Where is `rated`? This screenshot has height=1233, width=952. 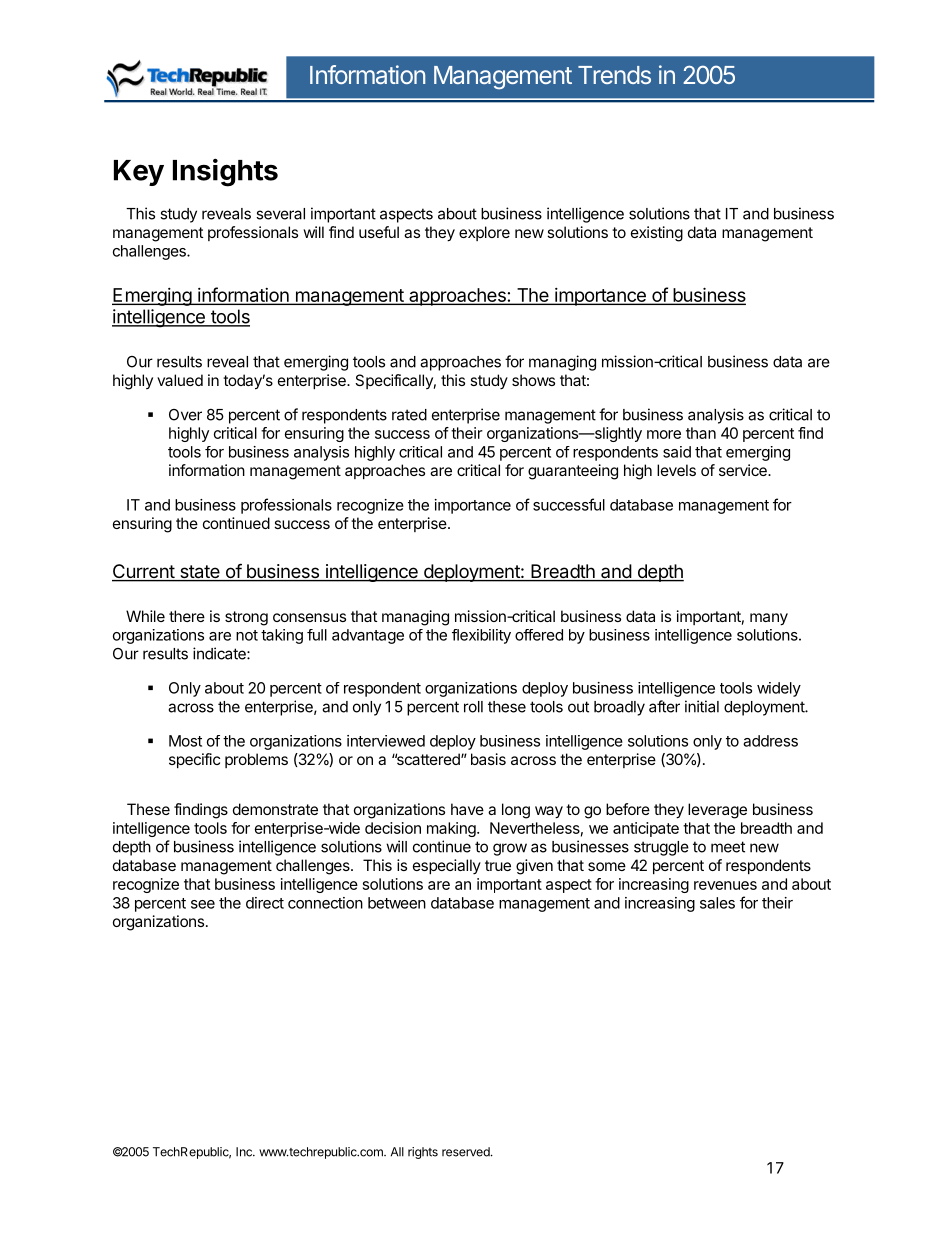
rated is located at coordinates (409, 415).
